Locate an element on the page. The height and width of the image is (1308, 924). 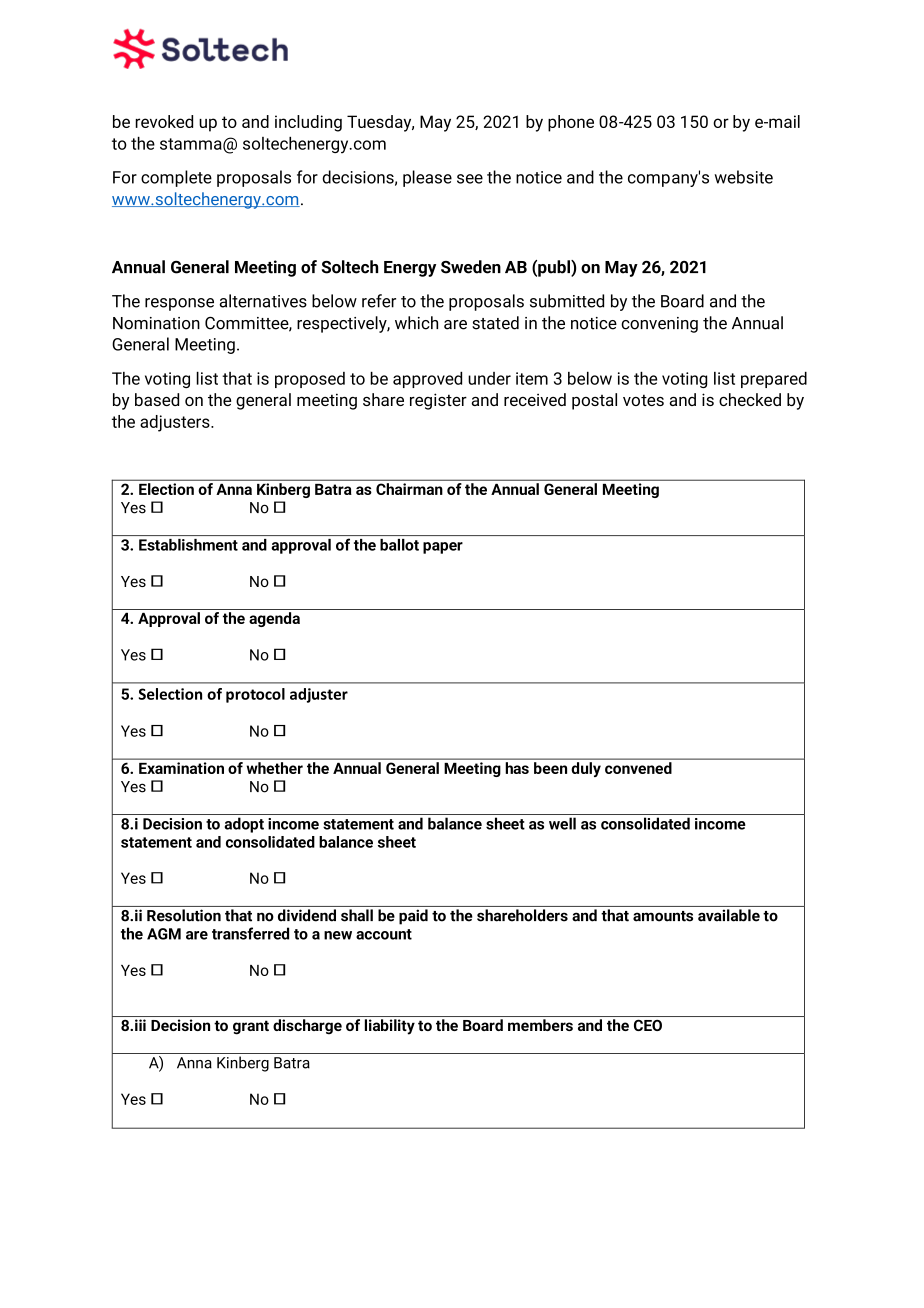
paper is located at coordinates (443, 548).
